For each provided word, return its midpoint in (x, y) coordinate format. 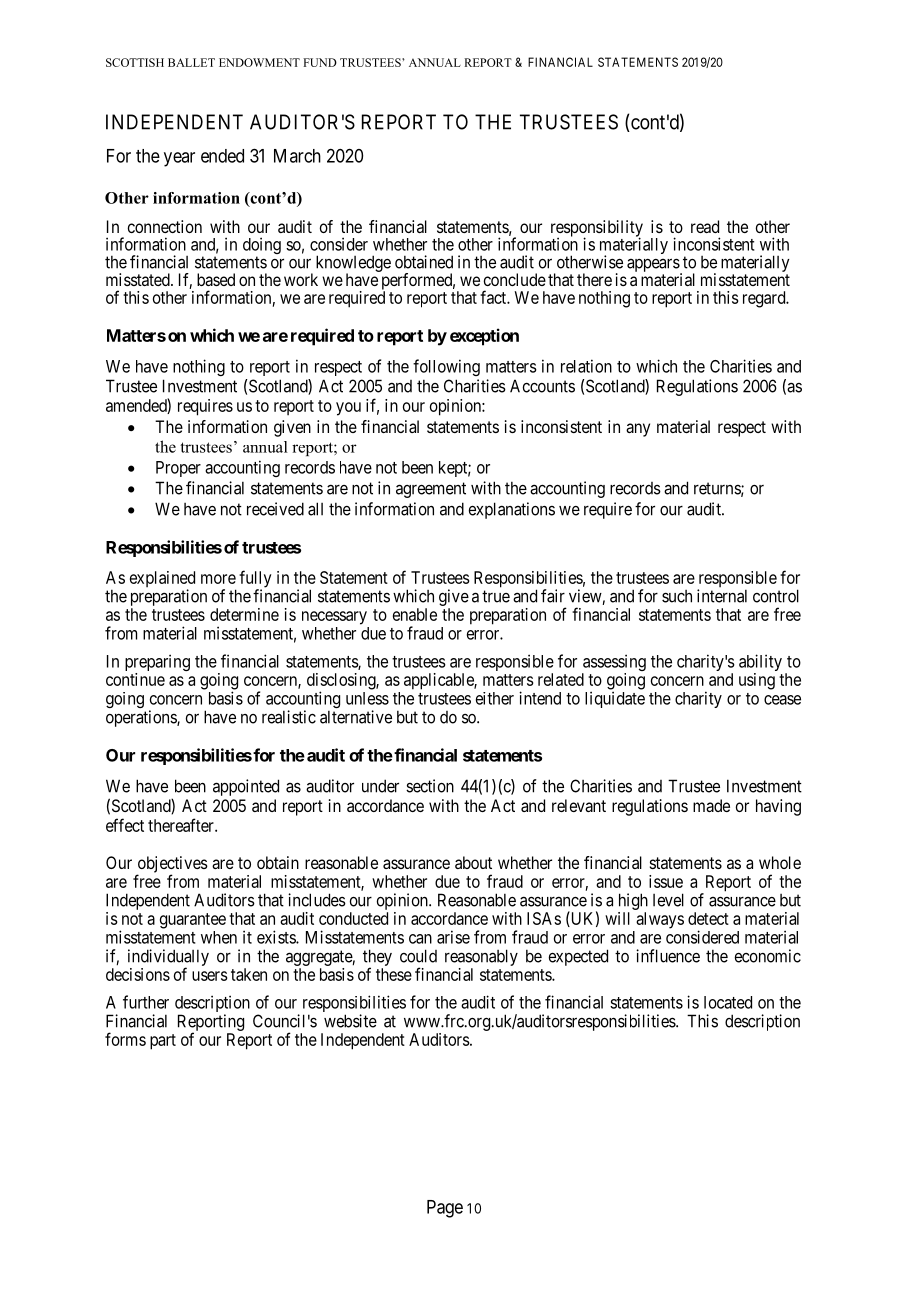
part (163, 1042)
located (728, 1002)
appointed (246, 787)
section (430, 786)
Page (445, 1209)
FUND (320, 62)
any (638, 430)
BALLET (191, 62)
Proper (178, 469)
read (705, 226)
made (711, 805)
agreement (431, 490)
